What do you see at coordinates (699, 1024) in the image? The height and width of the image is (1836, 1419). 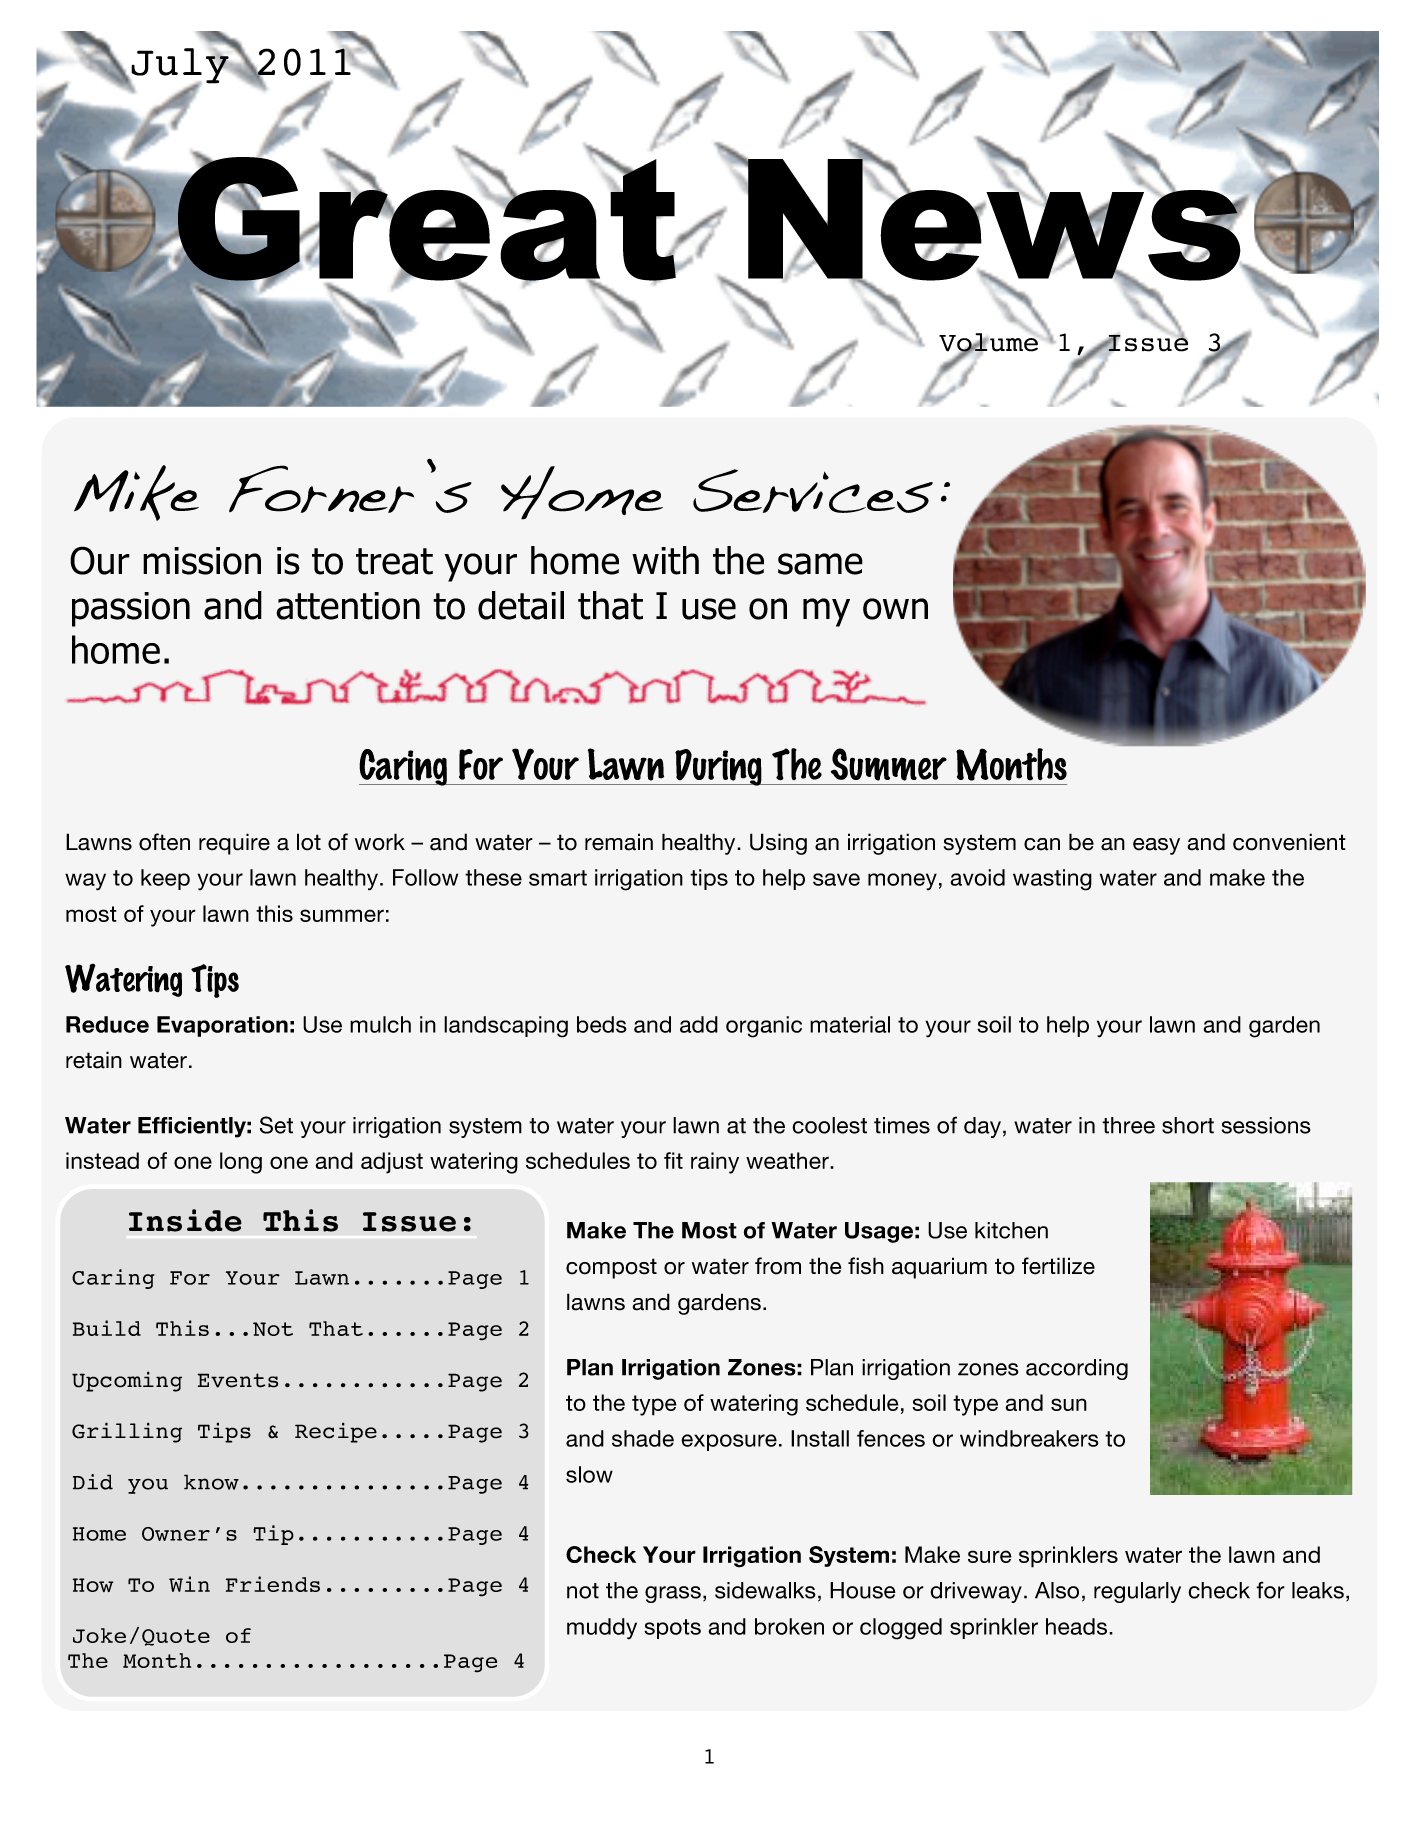 I see `add` at bounding box center [699, 1024].
